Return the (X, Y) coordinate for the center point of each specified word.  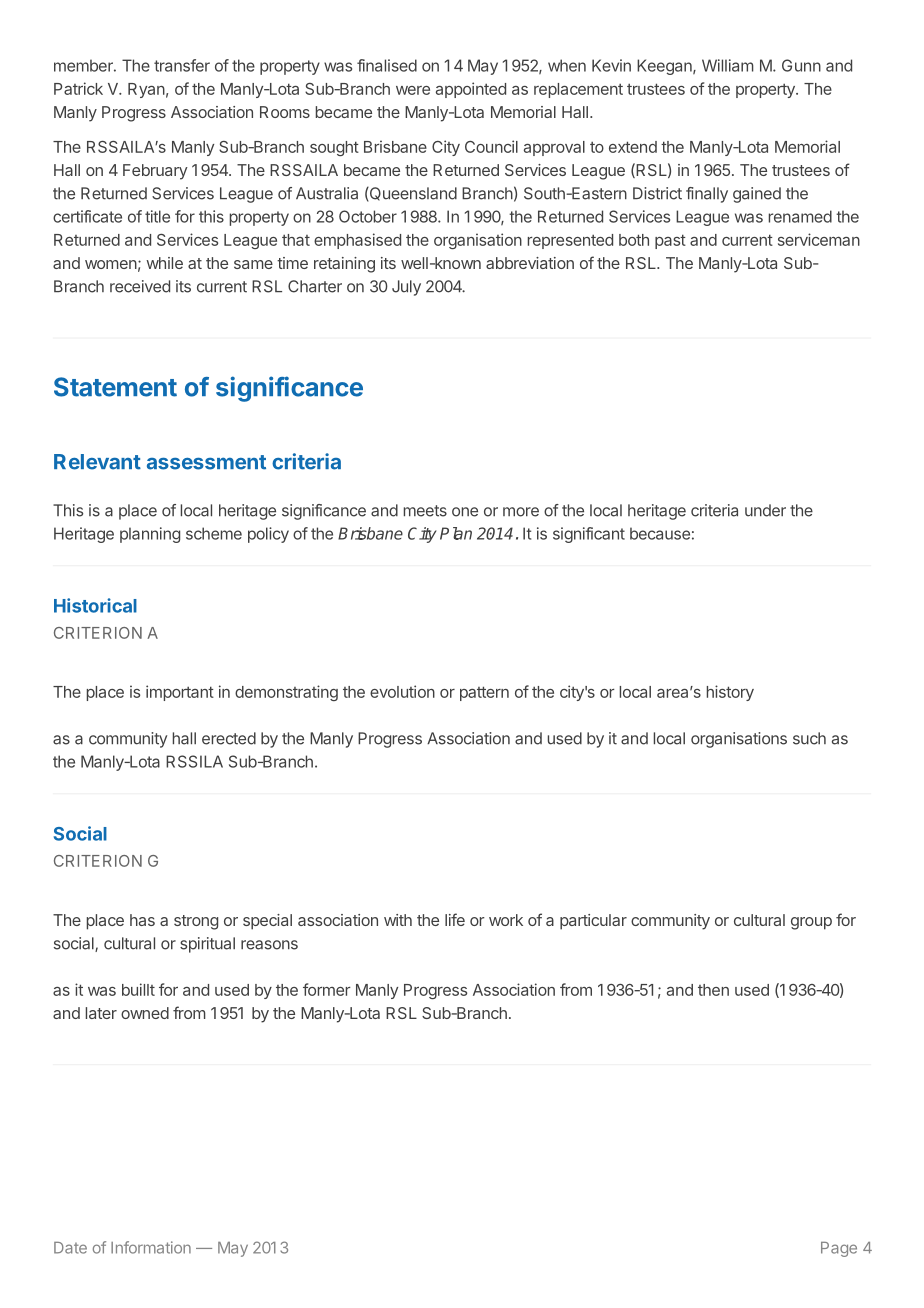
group (811, 923)
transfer (182, 65)
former (327, 989)
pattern (484, 693)
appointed (471, 90)
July (406, 288)
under (765, 510)
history (730, 693)
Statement (115, 387)
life (455, 919)
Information (151, 1247)
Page (839, 1249)
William (728, 65)
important (180, 693)
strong (196, 922)
